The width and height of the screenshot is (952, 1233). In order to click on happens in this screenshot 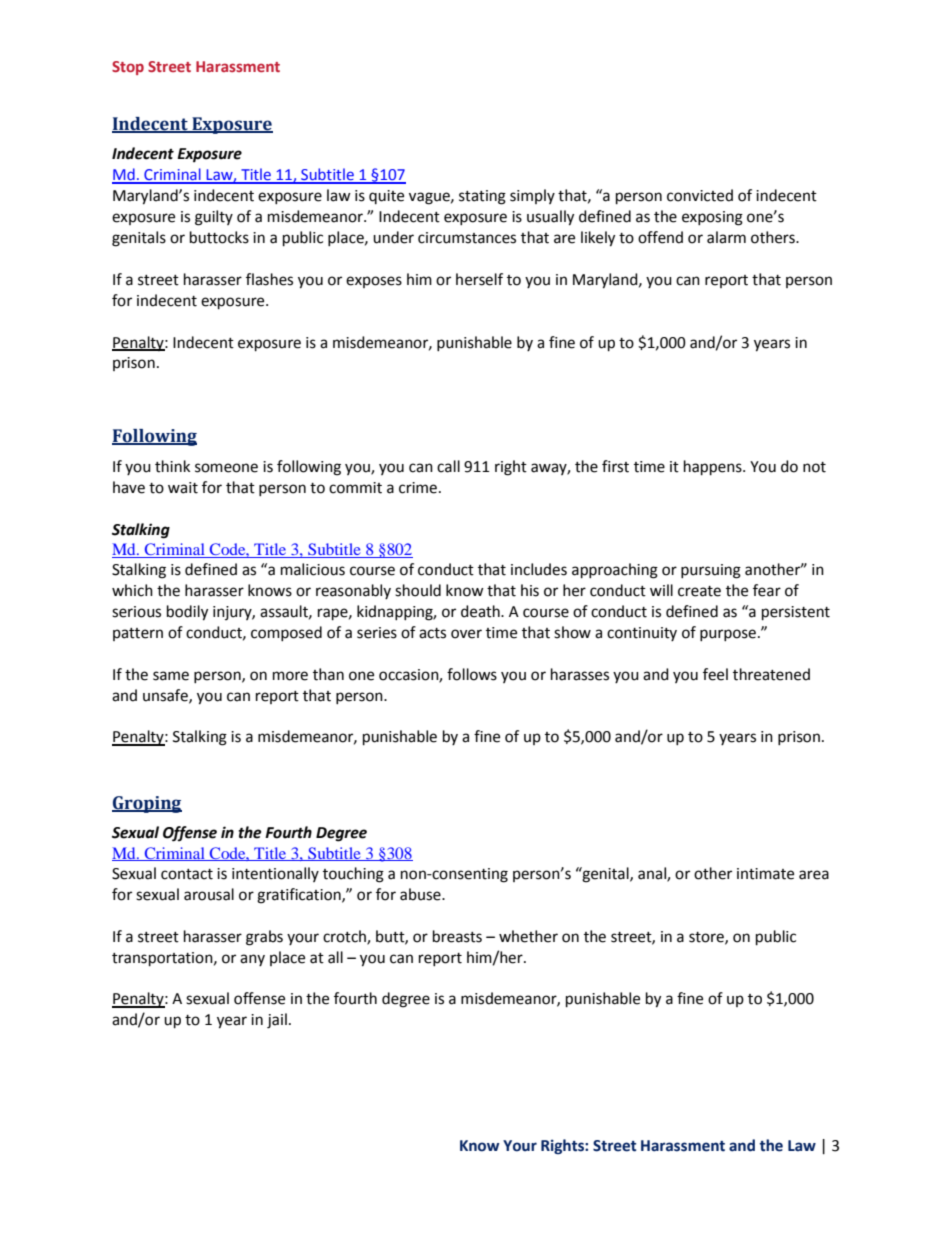, I will do `click(714, 468)`.
